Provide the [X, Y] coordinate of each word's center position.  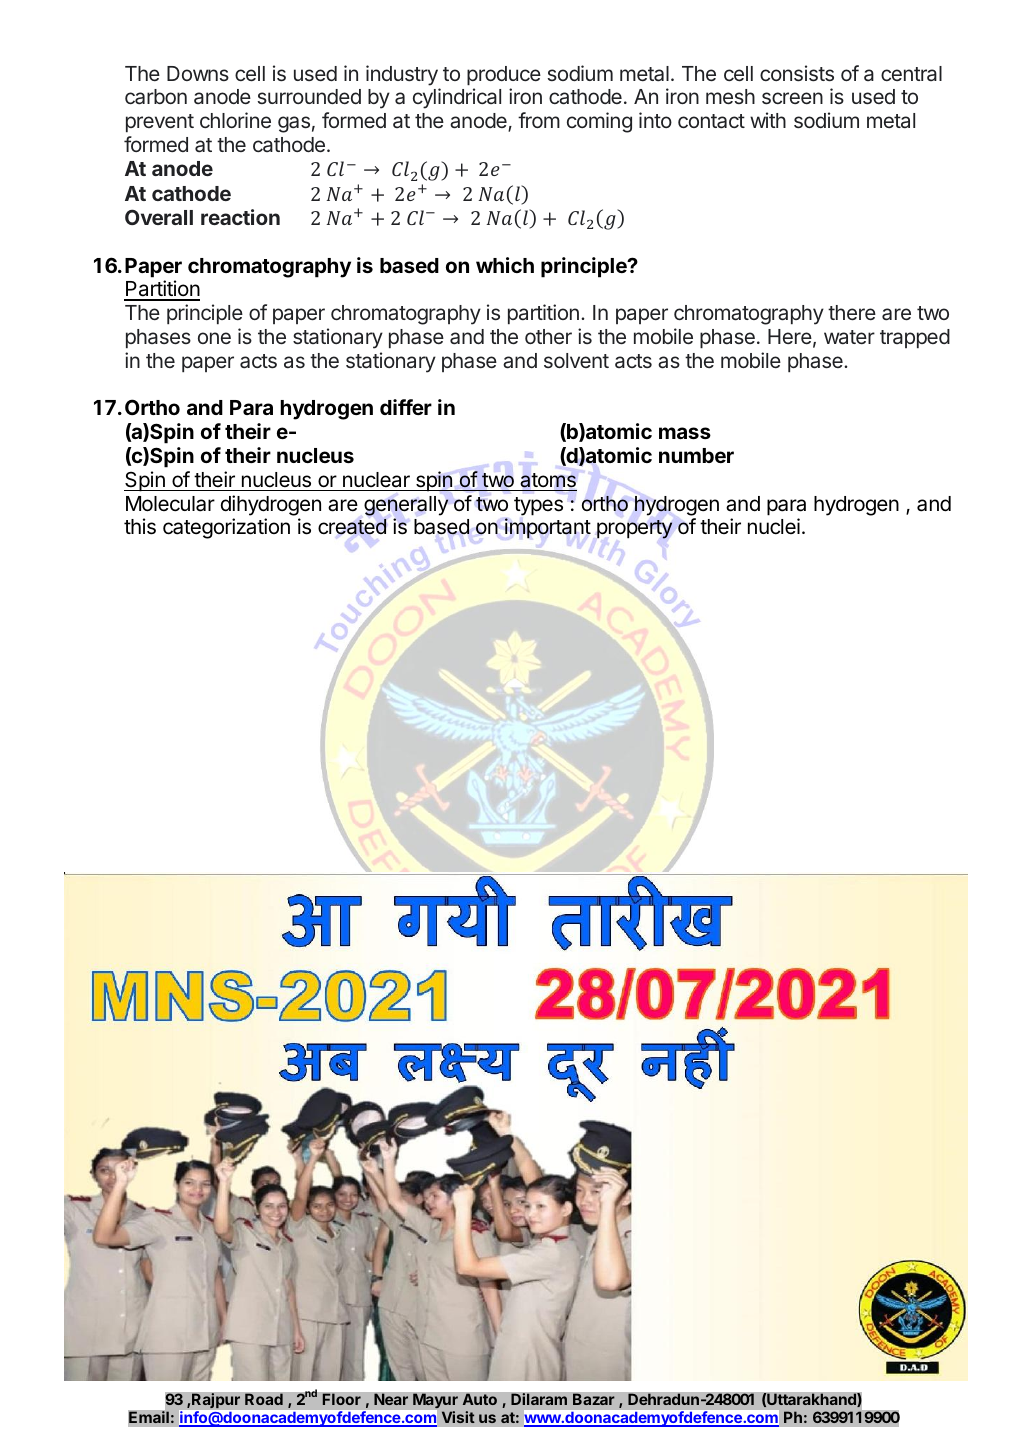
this [140, 526]
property [634, 529]
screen [792, 98]
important [548, 528]
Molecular [170, 504]
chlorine [235, 120]
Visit [458, 1417]
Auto [479, 1399]
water [849, 337]
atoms [548, 480]
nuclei [774, 526]
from [539, 120]
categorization [226, 528]
